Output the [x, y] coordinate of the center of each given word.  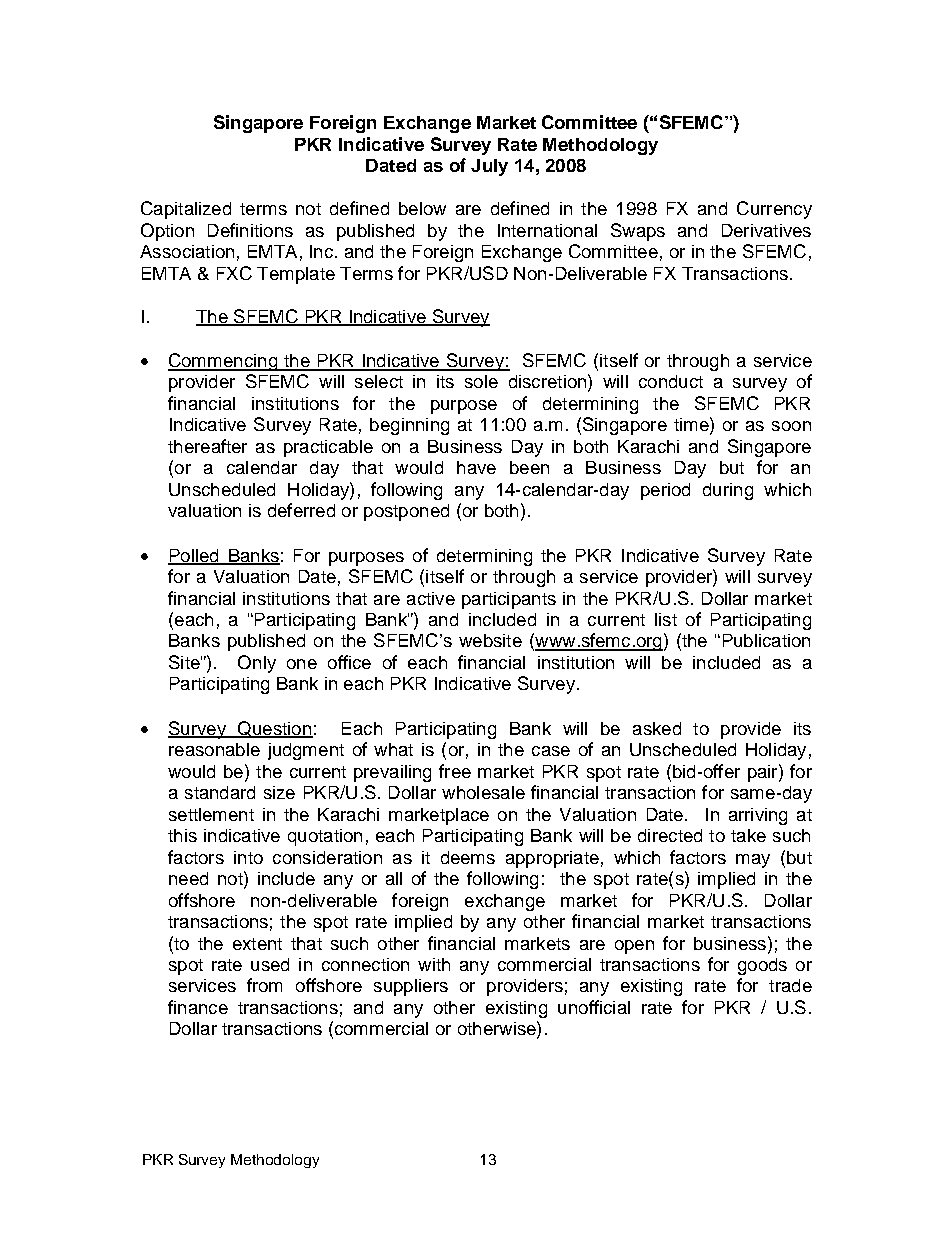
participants [509, 600]
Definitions [250, 230]
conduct [671, 381]
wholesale [483, 792]
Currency [774, 210]
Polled [194, 556]
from [264, 985]
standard [220, 792]
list [666, 619]
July [489, 167]
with [434, 964]
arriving [758, 816]
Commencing [223, 362]
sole [481, 381]
